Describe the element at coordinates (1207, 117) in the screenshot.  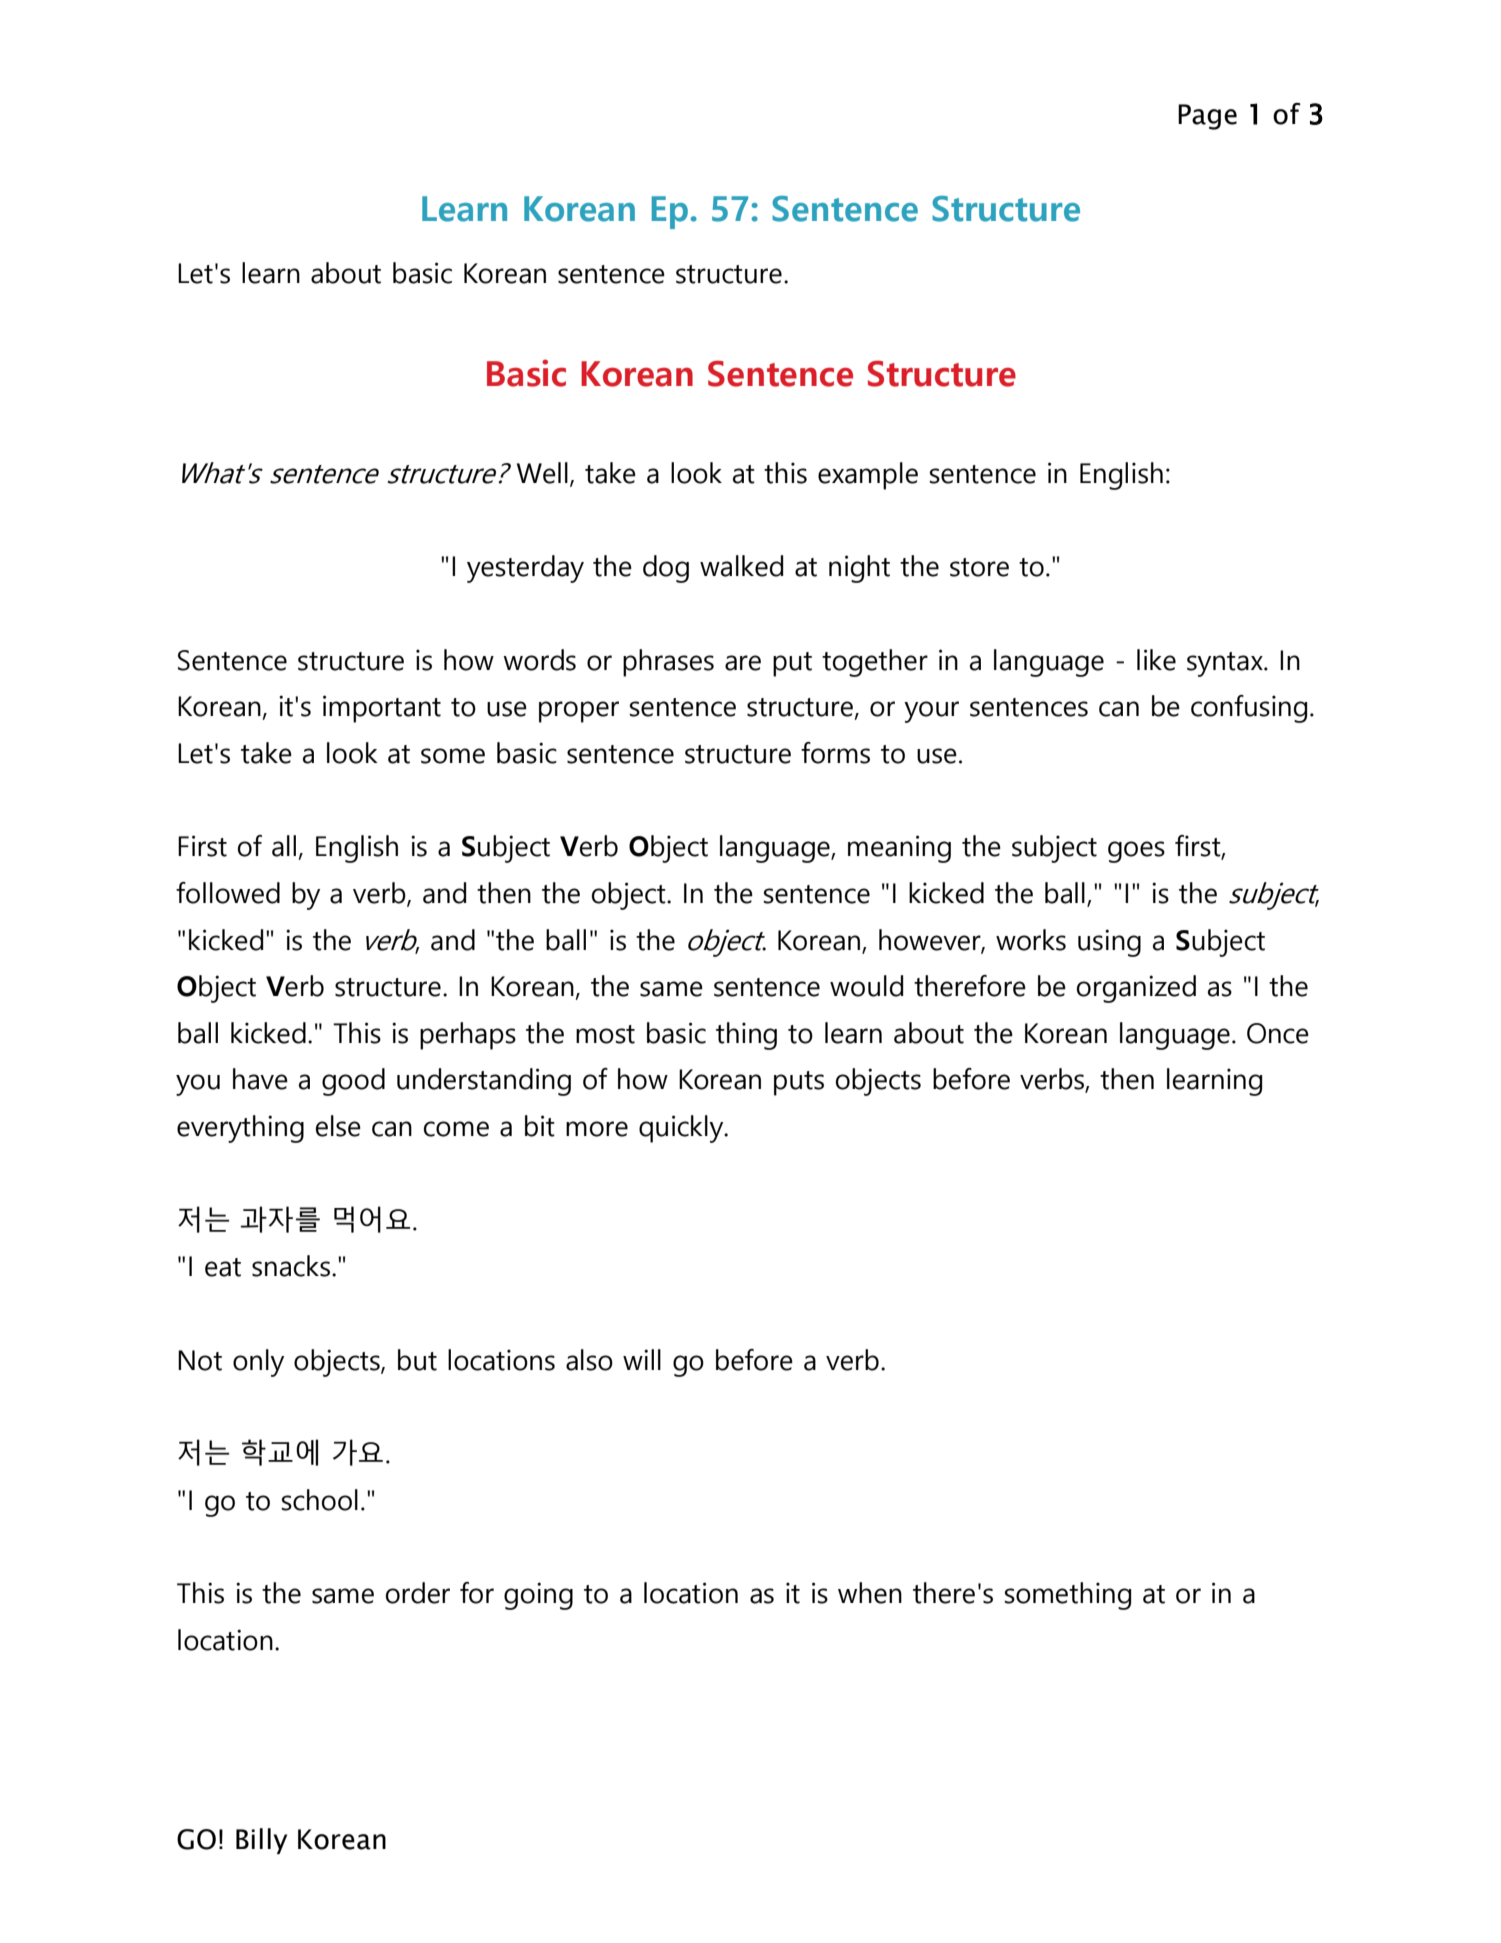
I see `Page` at that location.
